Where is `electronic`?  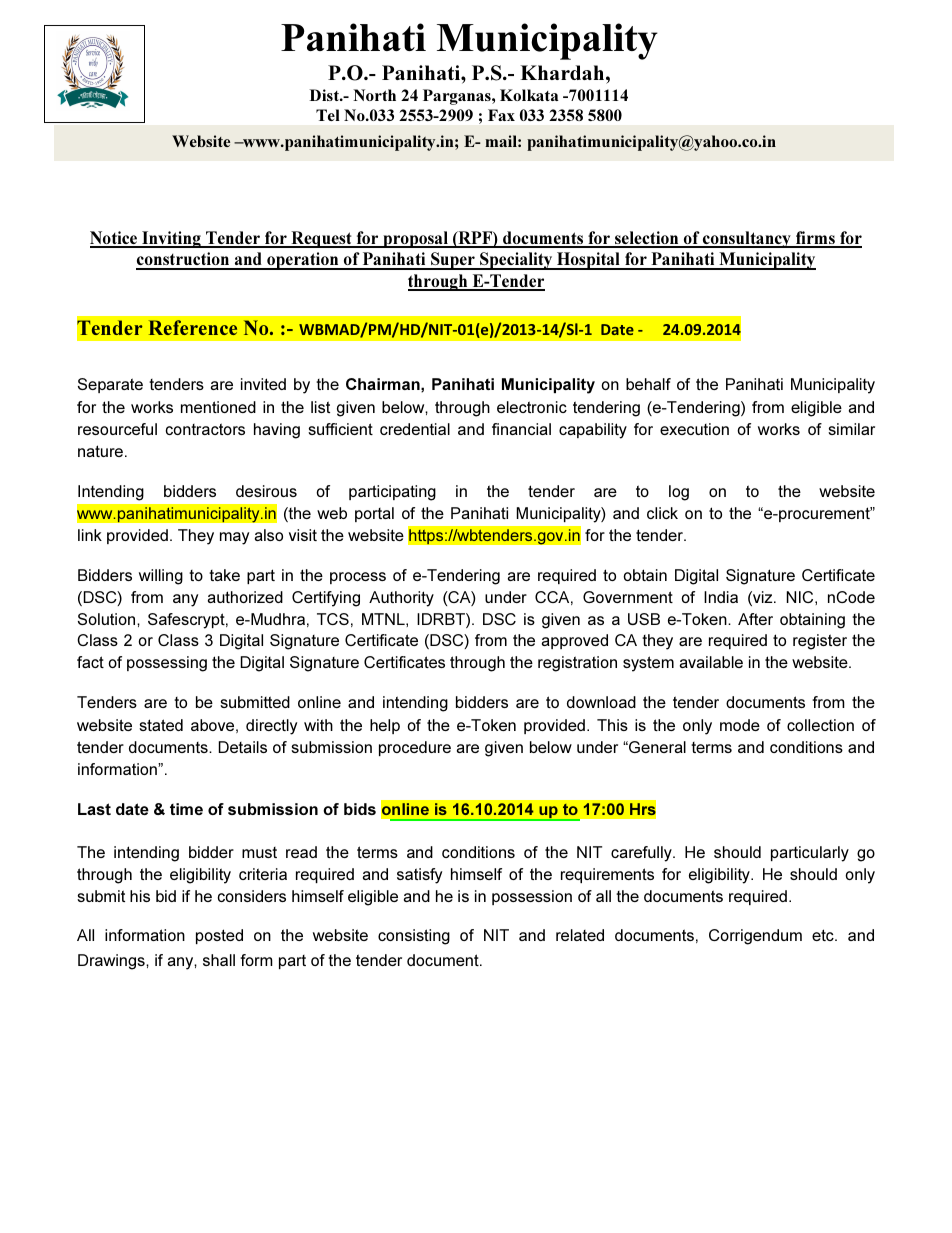 electronic is located at coordinates (532, 407).
